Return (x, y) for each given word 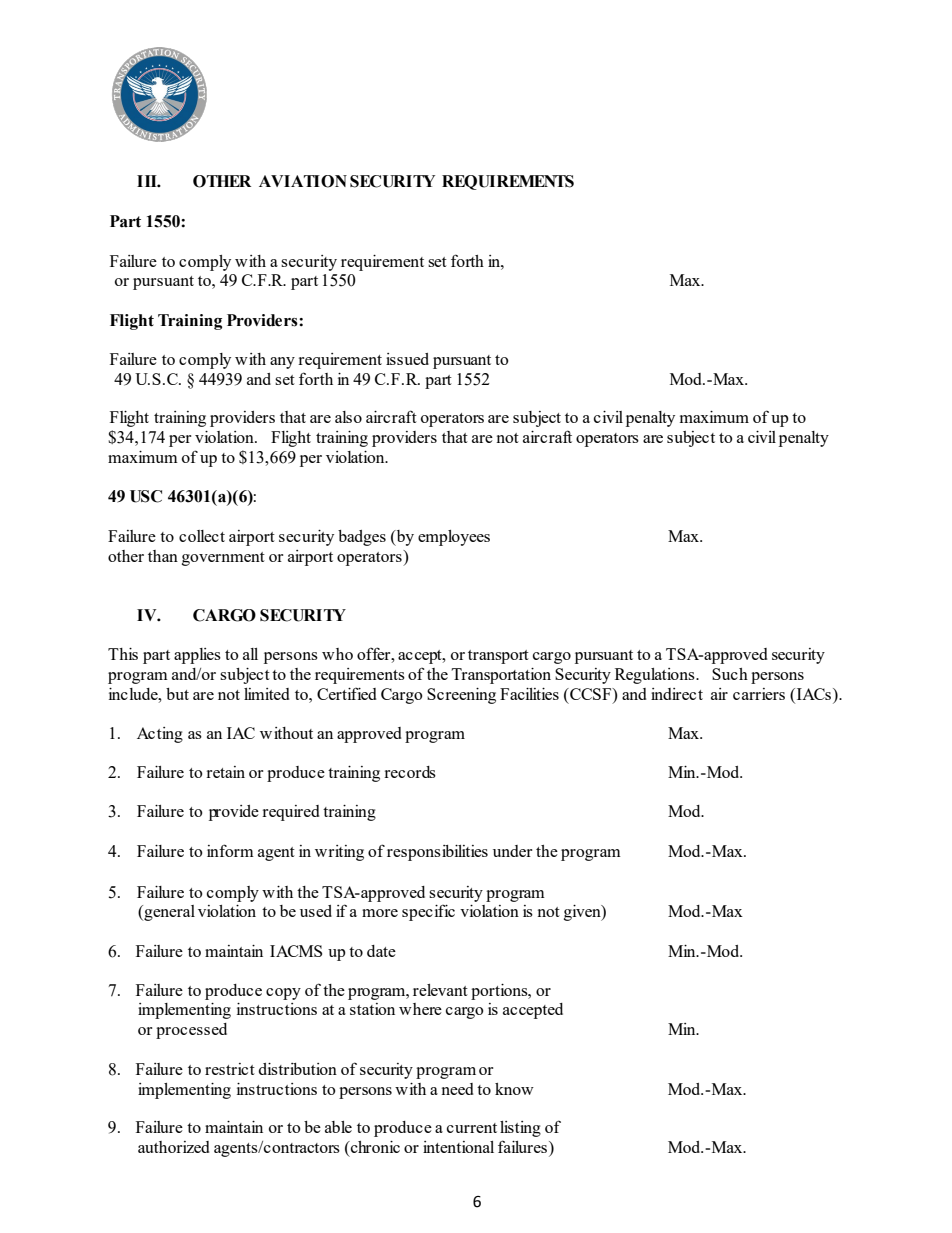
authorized (174, 1147)
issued (407, 359)
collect (202, 536)
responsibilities (437, 853)
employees (454, 538)
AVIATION (303, 181)
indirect (677, 694)
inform (230, 850)
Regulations (656, 676)
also (348, 417)
